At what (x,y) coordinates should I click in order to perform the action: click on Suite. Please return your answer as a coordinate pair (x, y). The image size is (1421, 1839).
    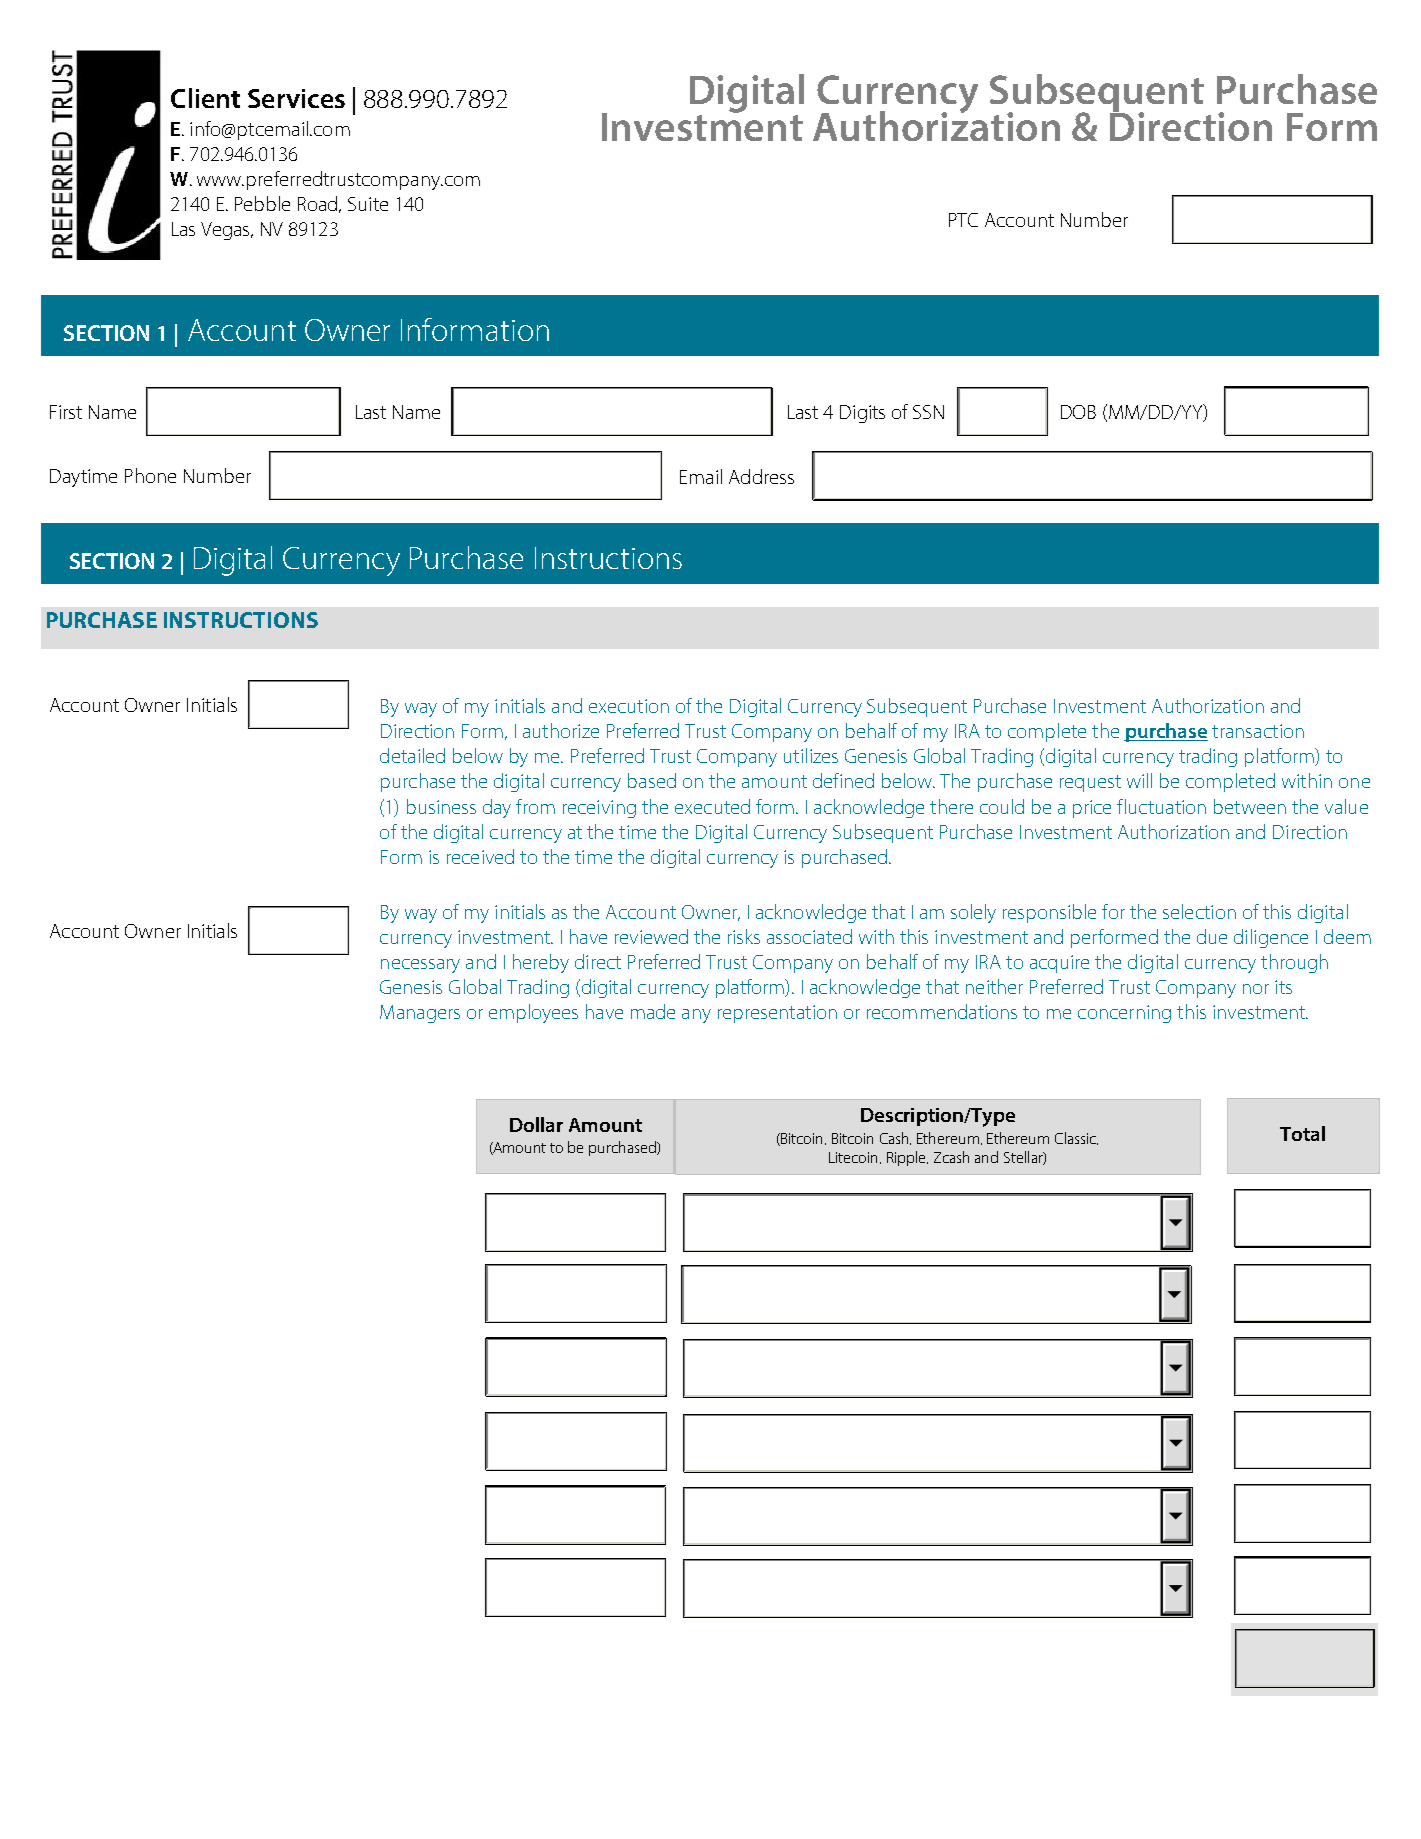
    Looking at the image, I should click on (368, 204).
